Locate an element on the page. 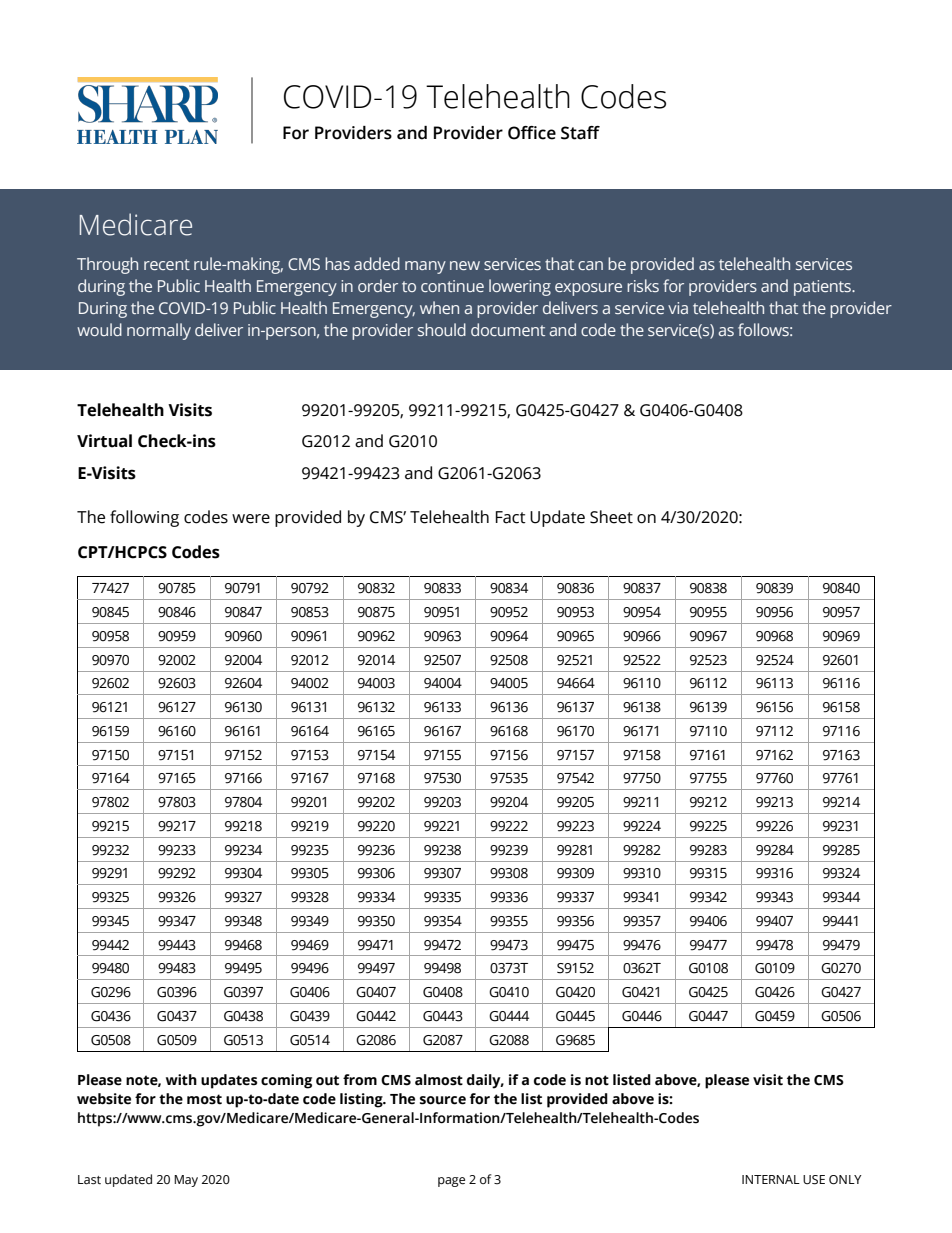 The height and width of the document is (1233, 952). source is located at coordinates (443, 1100).
